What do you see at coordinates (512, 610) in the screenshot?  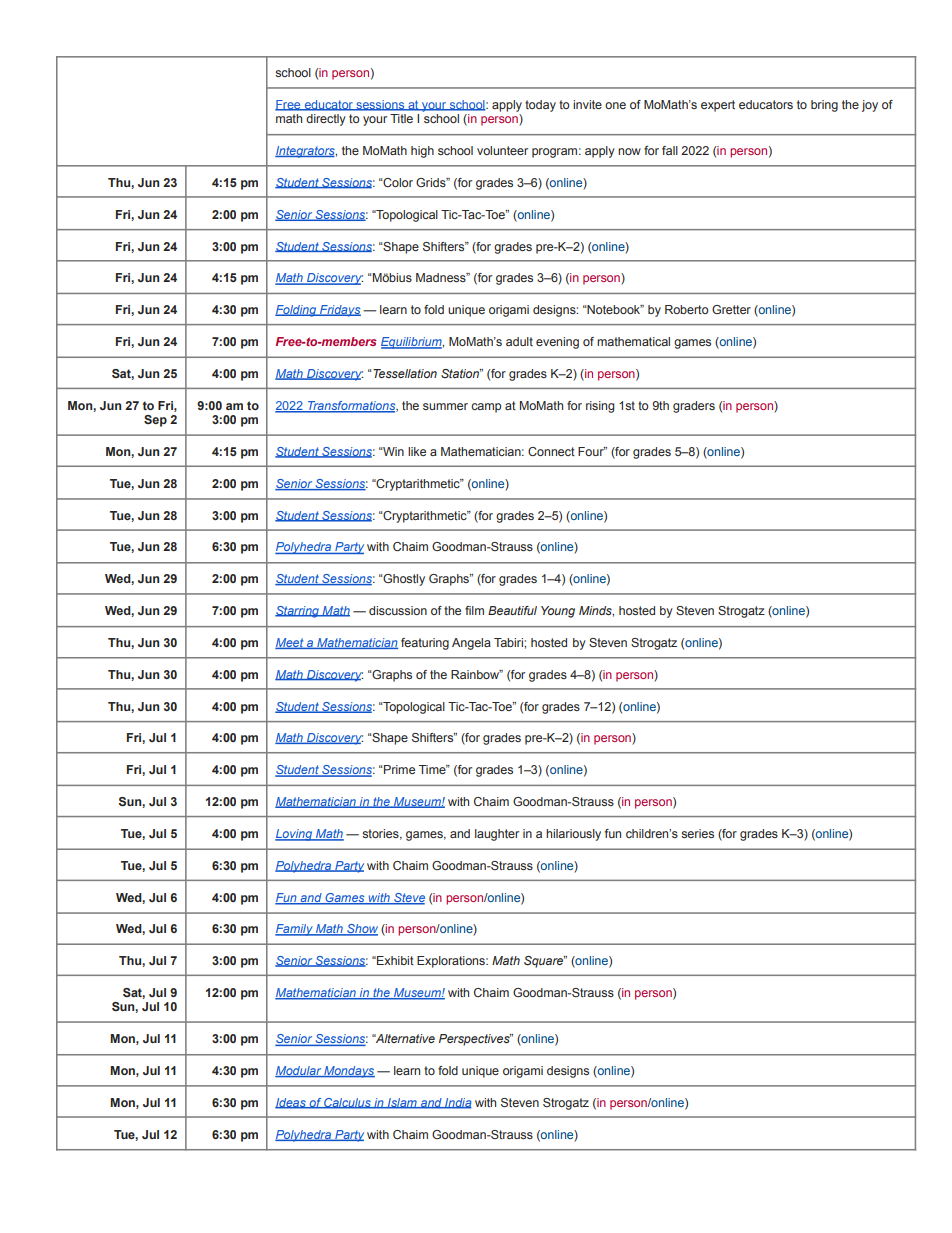 I see `Beautiful` at bounding box center [512, 610].
